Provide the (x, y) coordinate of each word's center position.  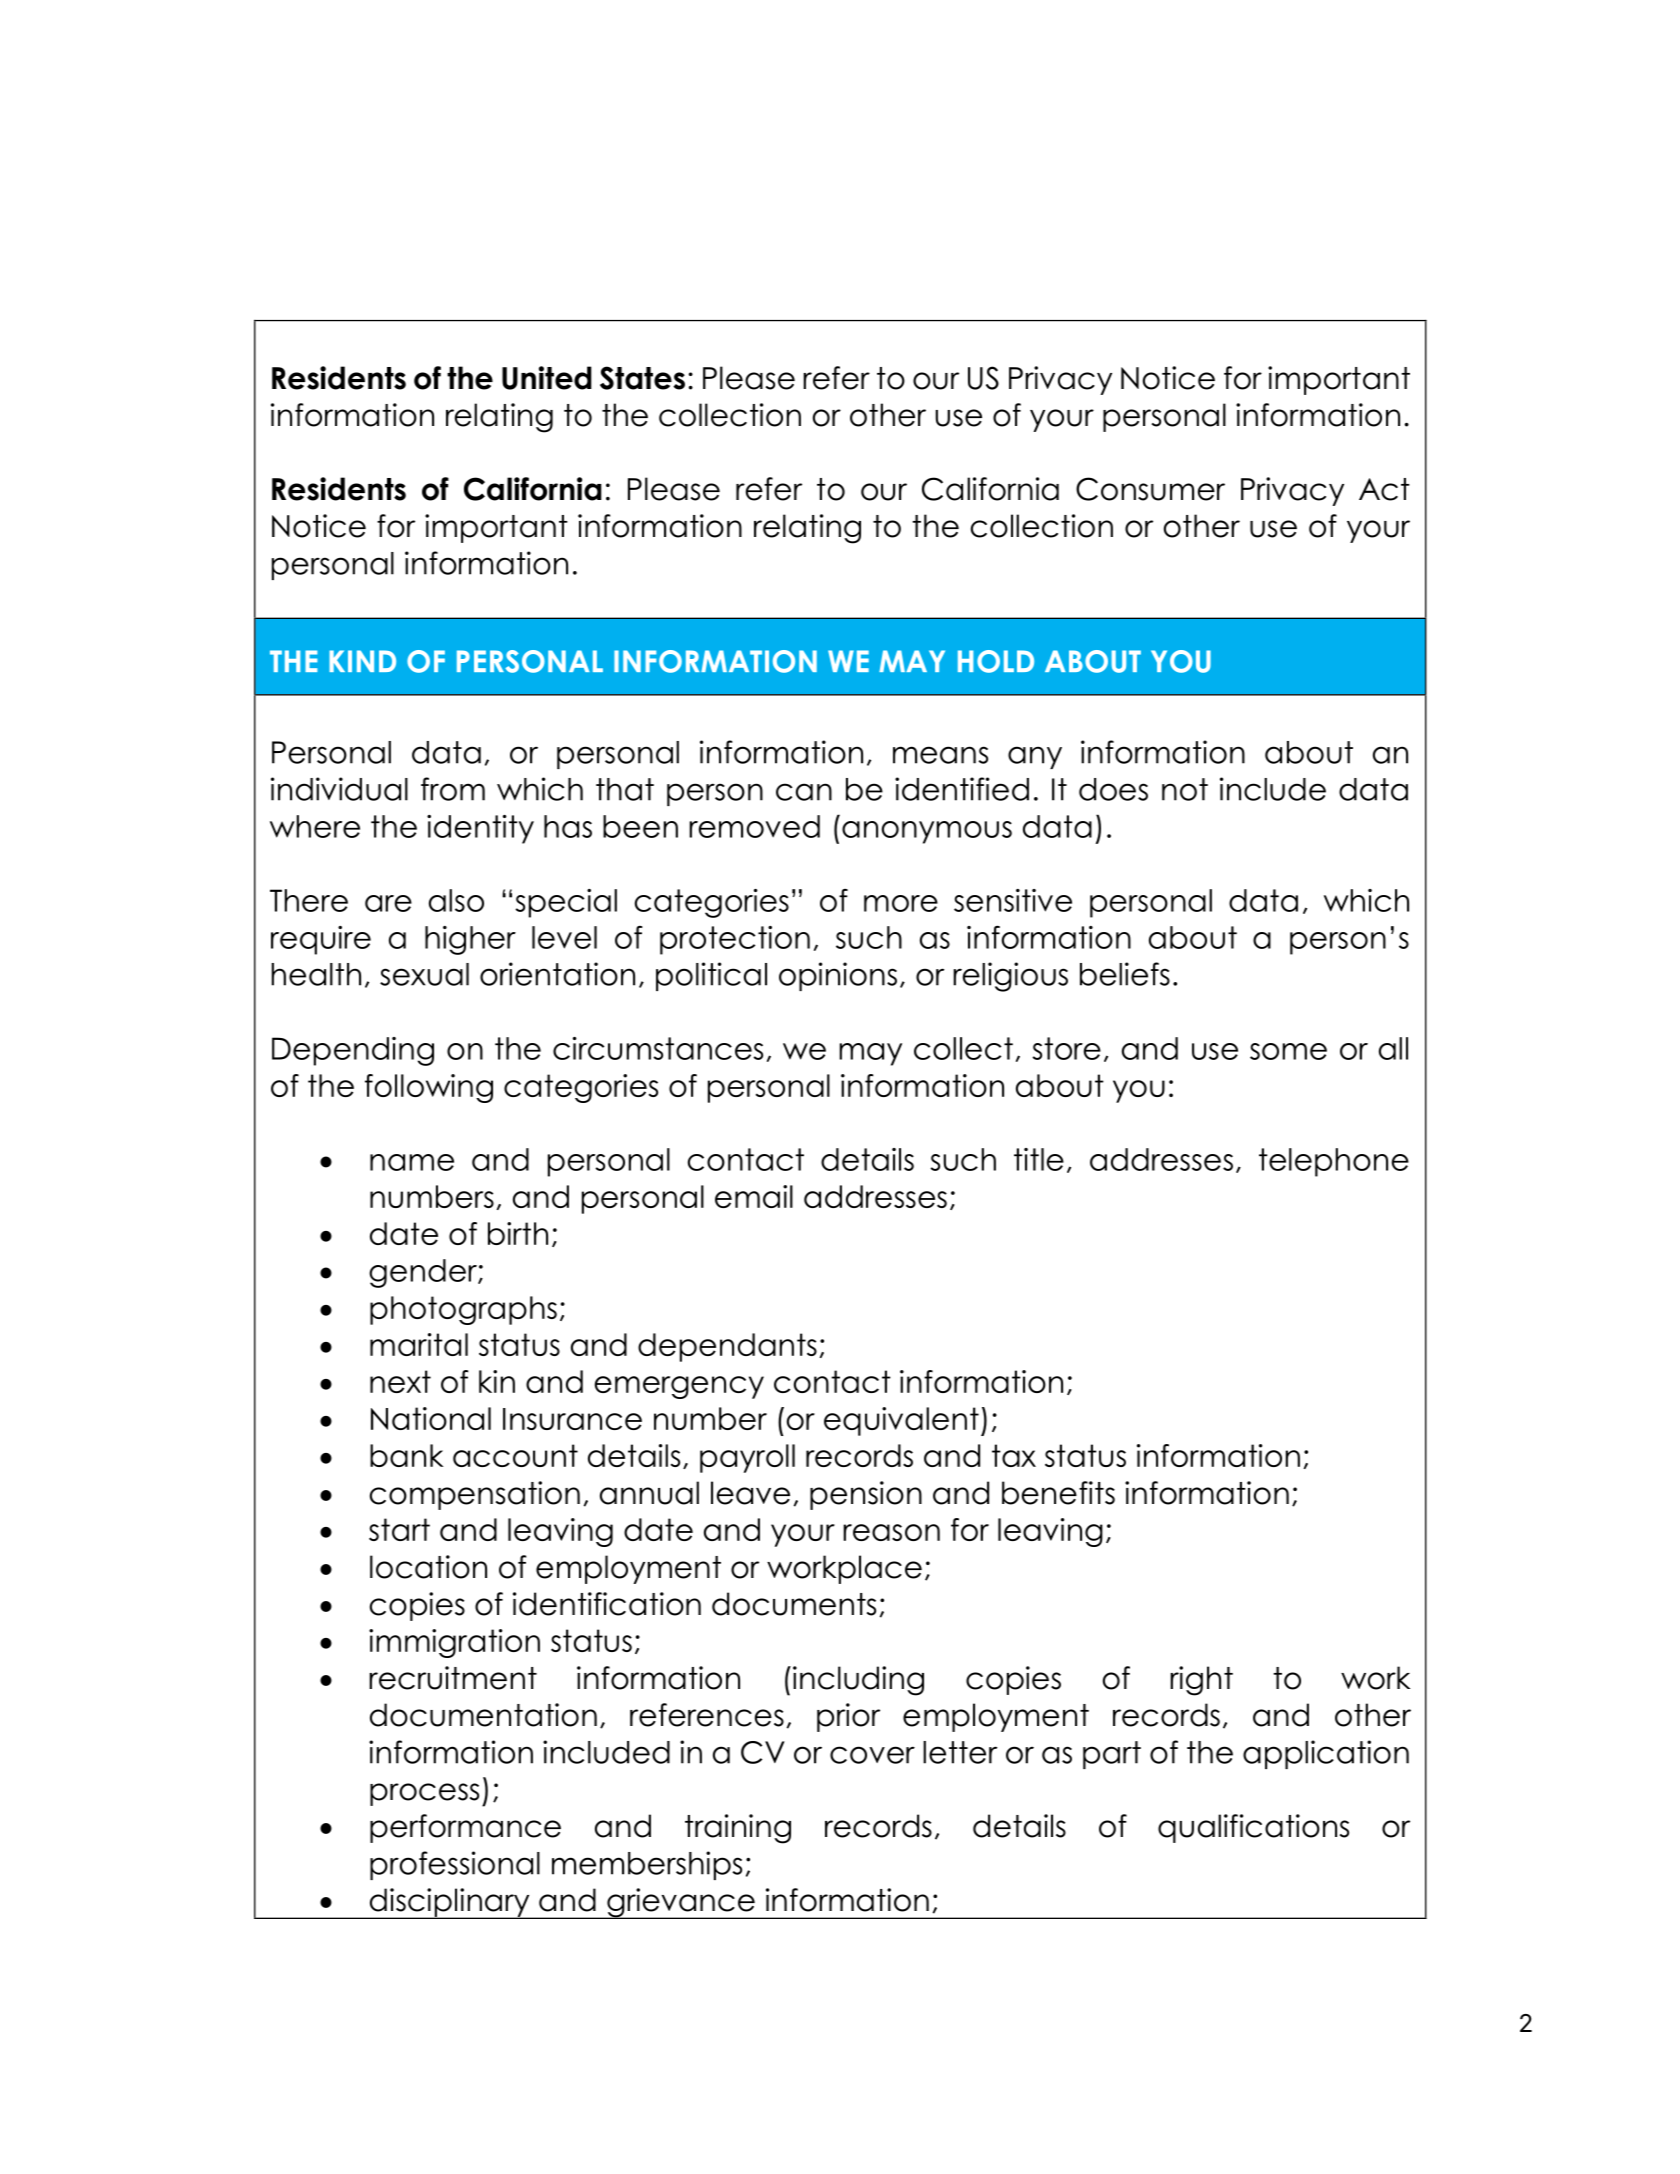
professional (455, 1865)
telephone (1334, 1162)
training (738, 1829)
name (412, 1162)
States (642, 378)
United (547, 378)
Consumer (1150, 489)
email (754, 1196)
